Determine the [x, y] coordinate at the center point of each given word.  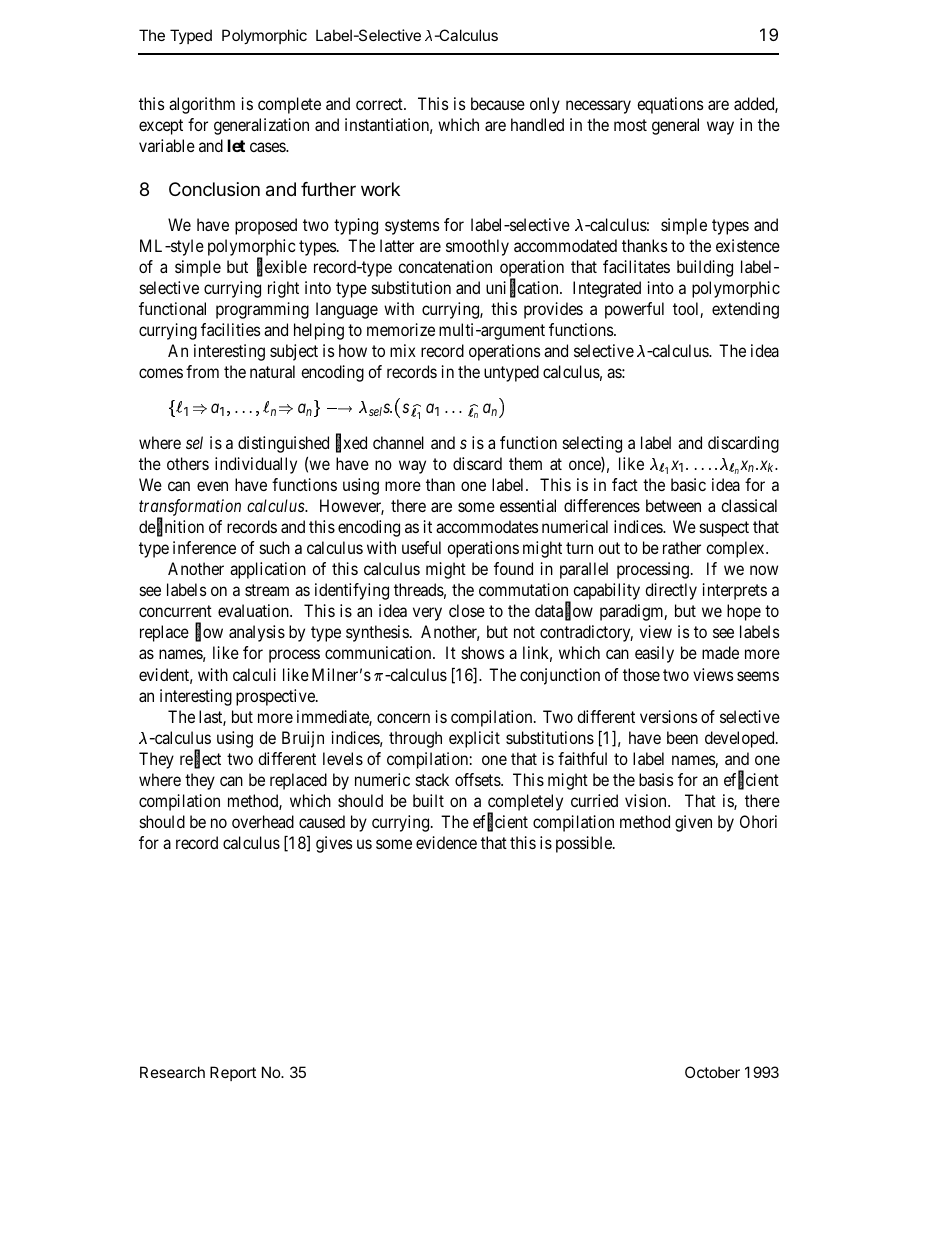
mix [403, 350]
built [428, 800]
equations [670, 105]
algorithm [202, 105]
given [693, 823]
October [712, 1072]
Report [233, 1073]
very [427, 614]
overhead [263, 821]
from [202, 371]
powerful [634, 310]
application [268, 570]
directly [671, 591]
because [498, 103]
